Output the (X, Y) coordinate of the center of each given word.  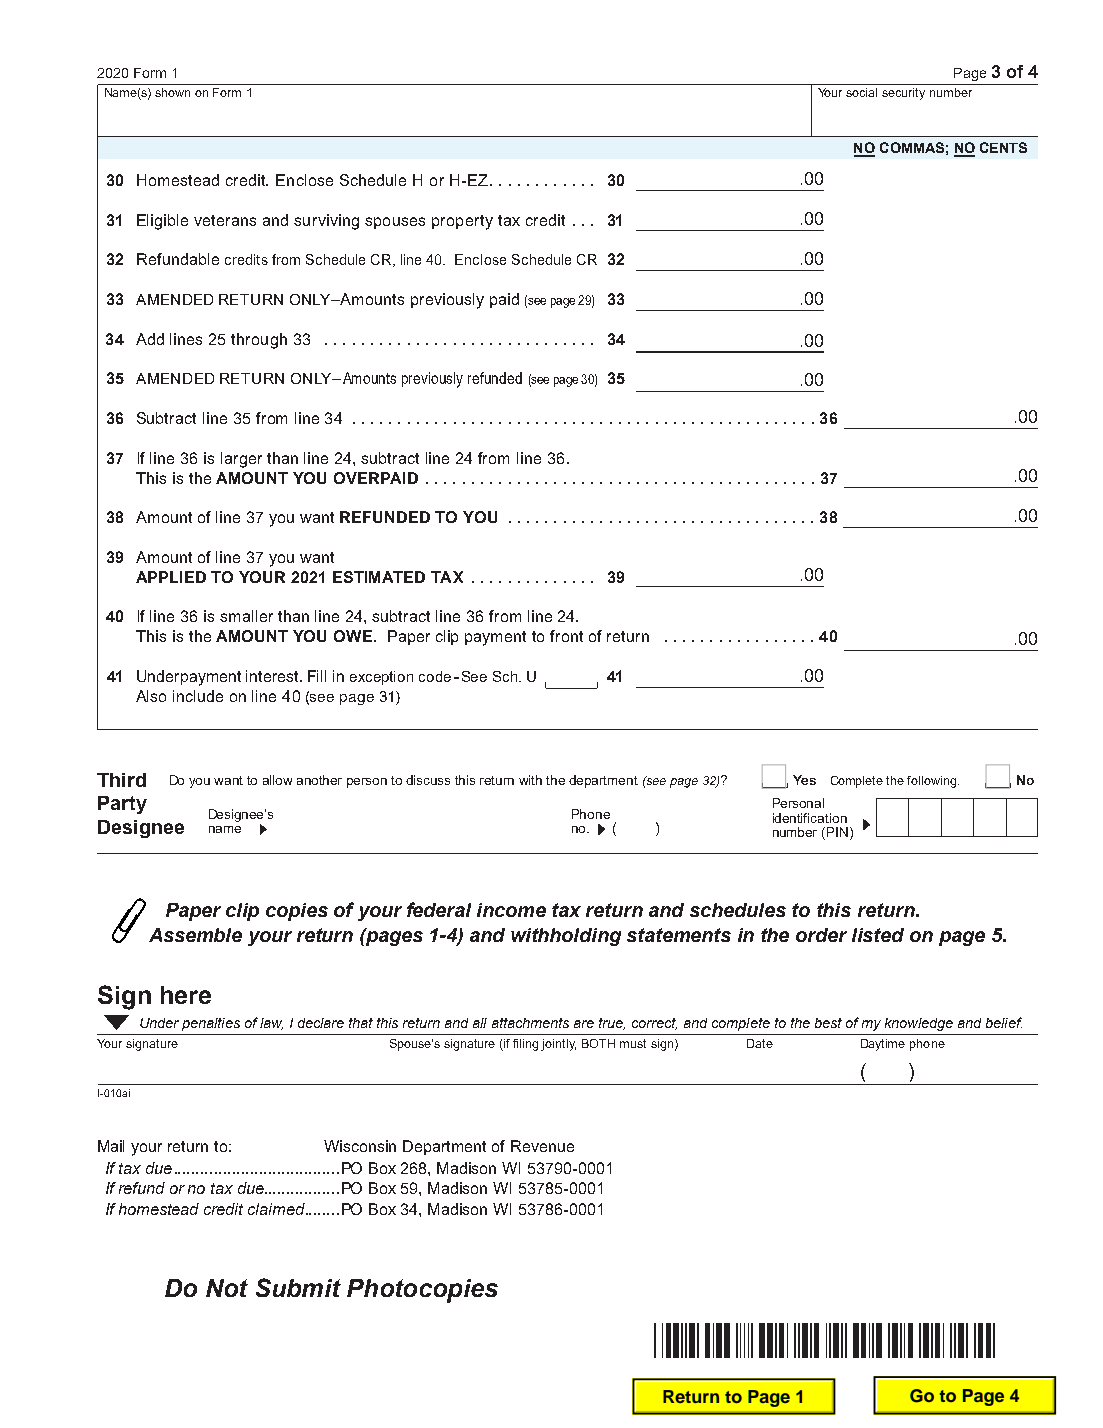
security (903, 94)
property (462, 222)
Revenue (542, 1146)
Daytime (883, 1045)
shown (172, 92)
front (566, 636)
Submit (298, 1287)
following (933, 782)
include (198, 696)
